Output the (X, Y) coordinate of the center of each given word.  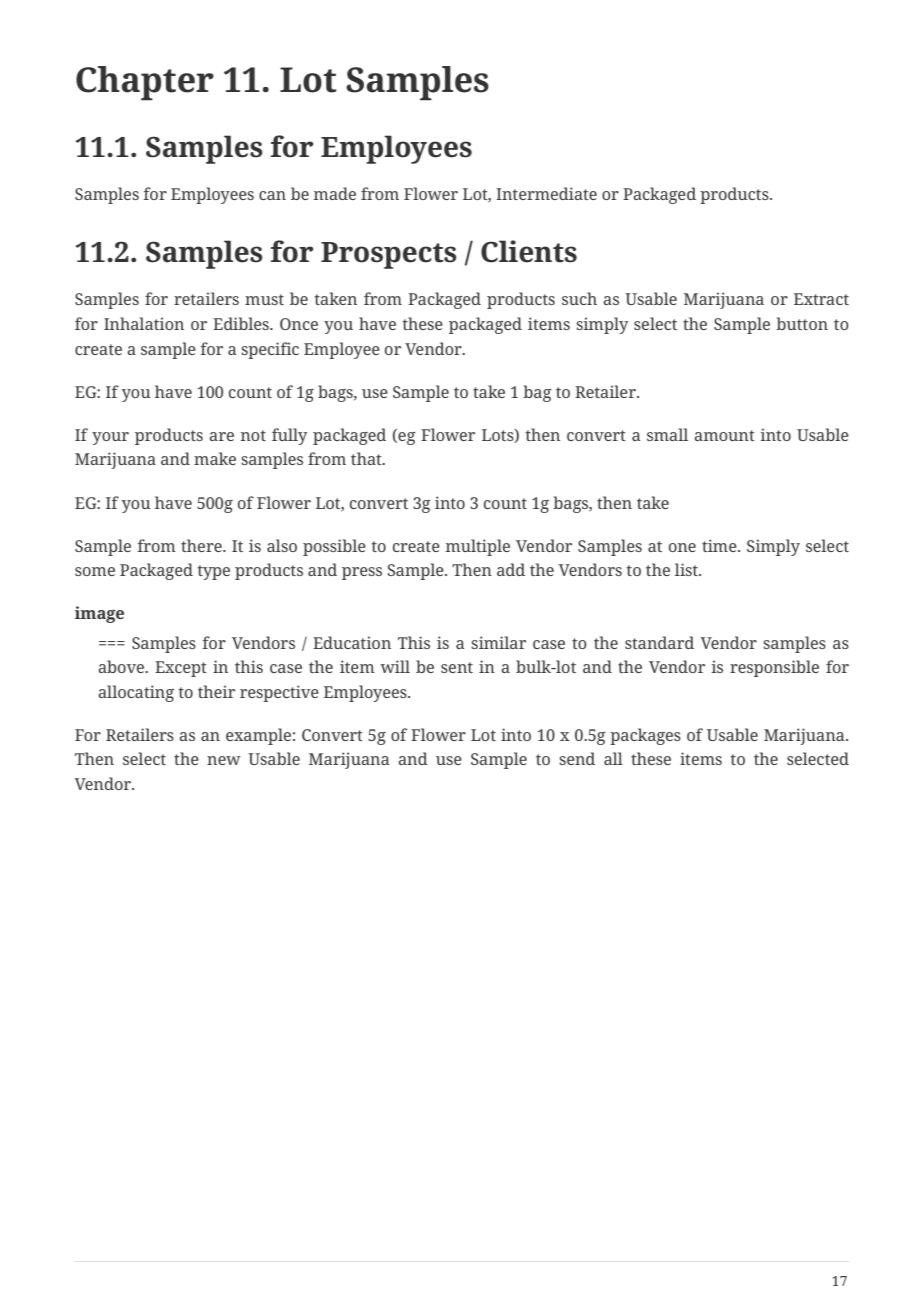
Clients (529, 251)
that (367, 458)
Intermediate (546, 193)
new (224, 760)
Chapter (145, 83)
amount (724, 435)
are (221, 436)
